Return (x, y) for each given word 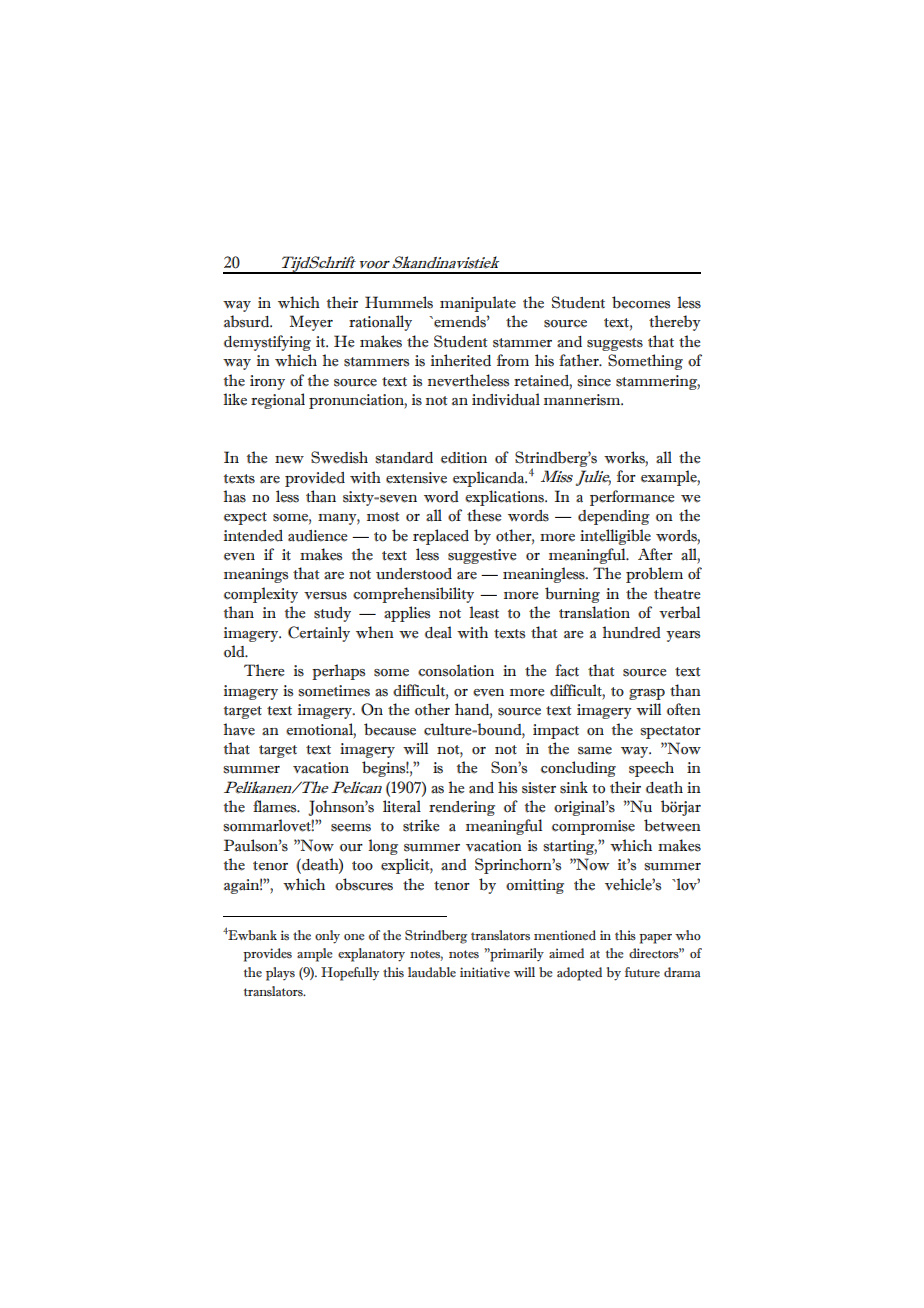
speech (651, 769)
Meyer (311, 323)
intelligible (615, 537)
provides (267, 955)
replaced (441, 537)
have (239, 729)
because (390, 729)
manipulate (478, 304)
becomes (641, 302)
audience (318, 536)
